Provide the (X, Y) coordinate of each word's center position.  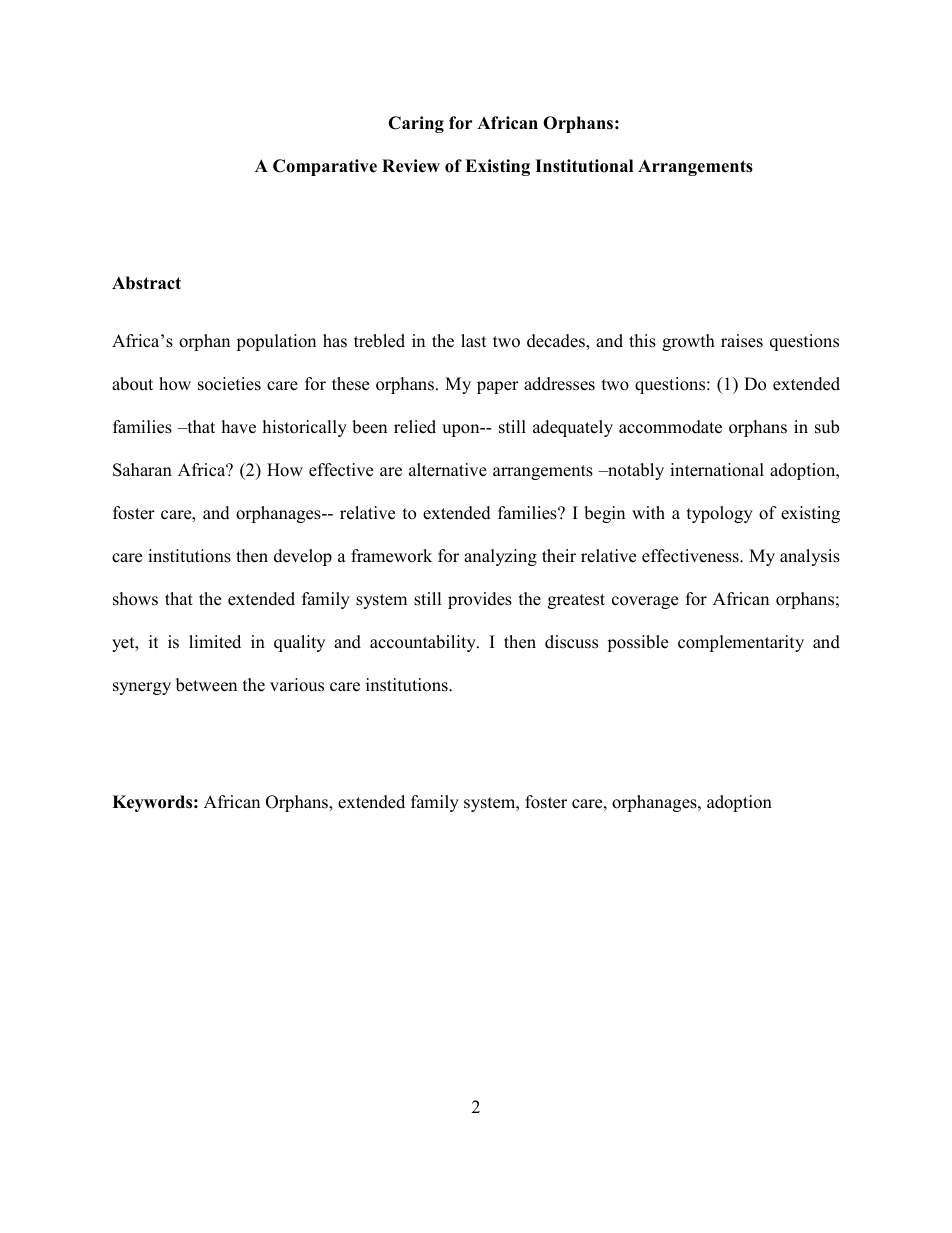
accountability (424, 643)
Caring (416, 124)
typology (720, 514)
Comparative (325, 167)
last (474, 341)
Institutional (584, 166)
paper (498, 387)
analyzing (500, 557)
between (206, 685)
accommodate (670, 427)
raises (742, 341)
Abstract (146, 283)
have (239, 427)
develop (303, 557)
